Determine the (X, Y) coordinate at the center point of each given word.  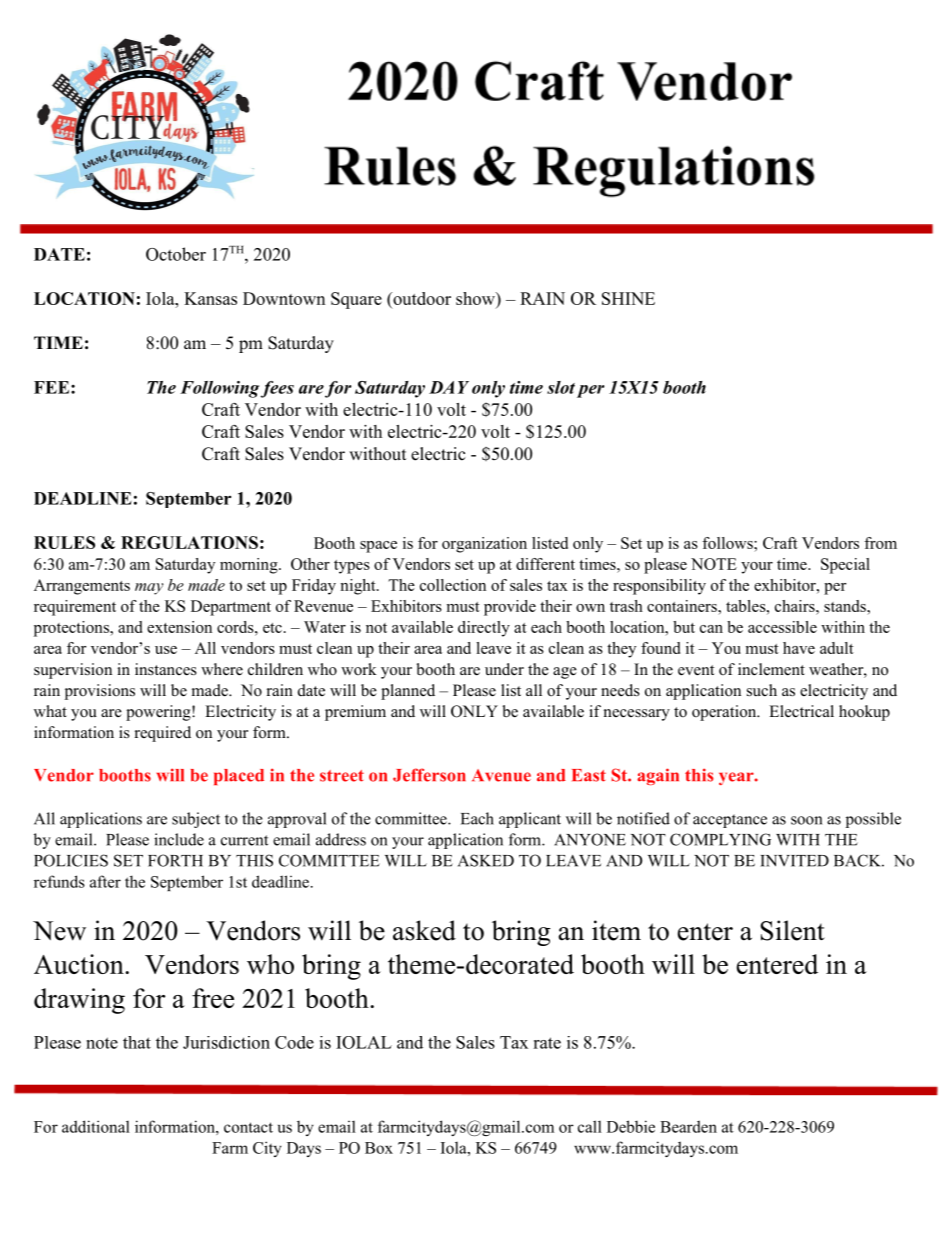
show (476, 298)
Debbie (631, 1126)
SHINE (628, 298)
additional (96, 1126)
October (176, 254)
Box (379, 1148)
